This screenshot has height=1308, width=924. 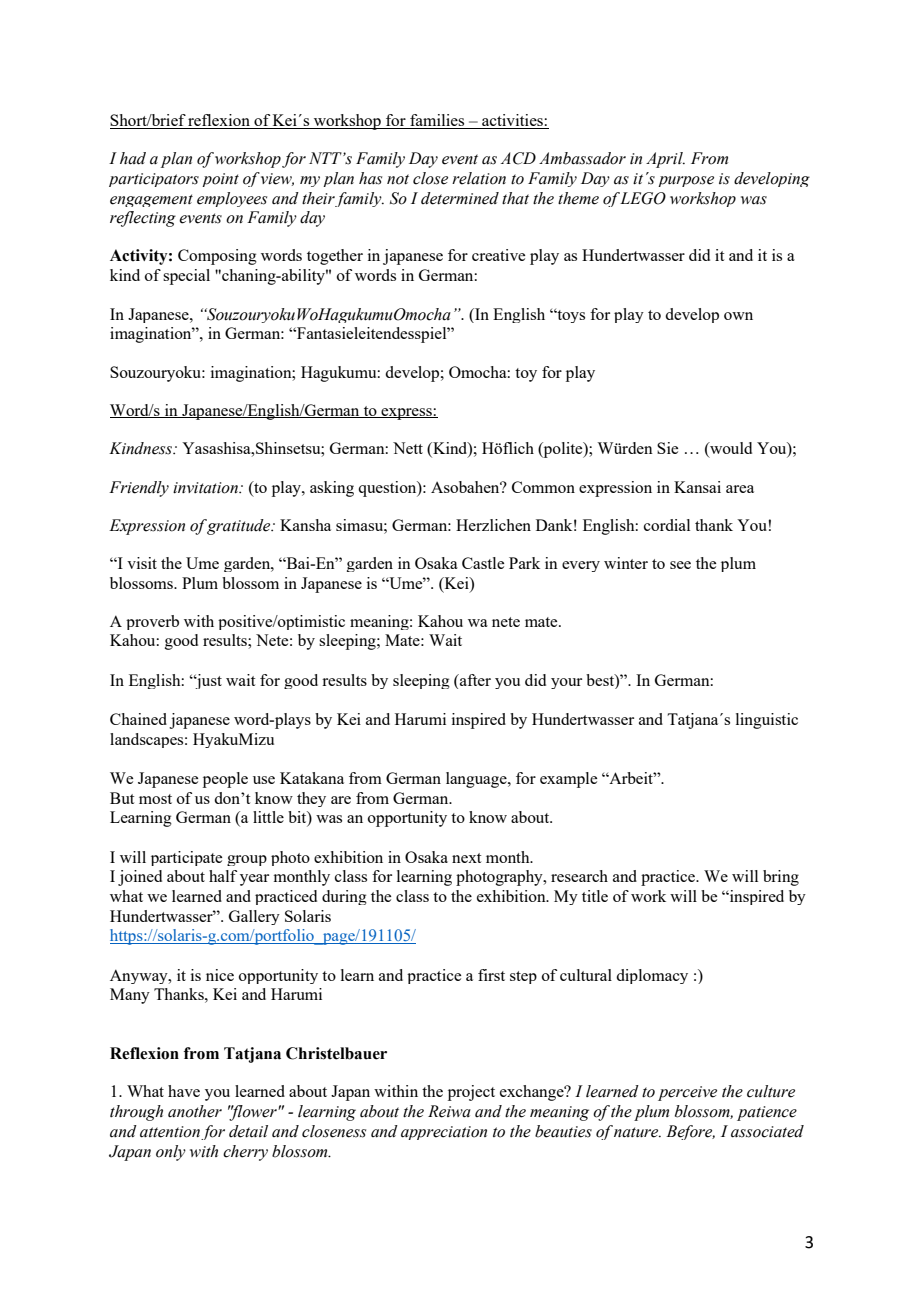 What do you see at coordinates (690, 1132) in the screenshot?
I see `Before` at bounding box center [690, 1132].
